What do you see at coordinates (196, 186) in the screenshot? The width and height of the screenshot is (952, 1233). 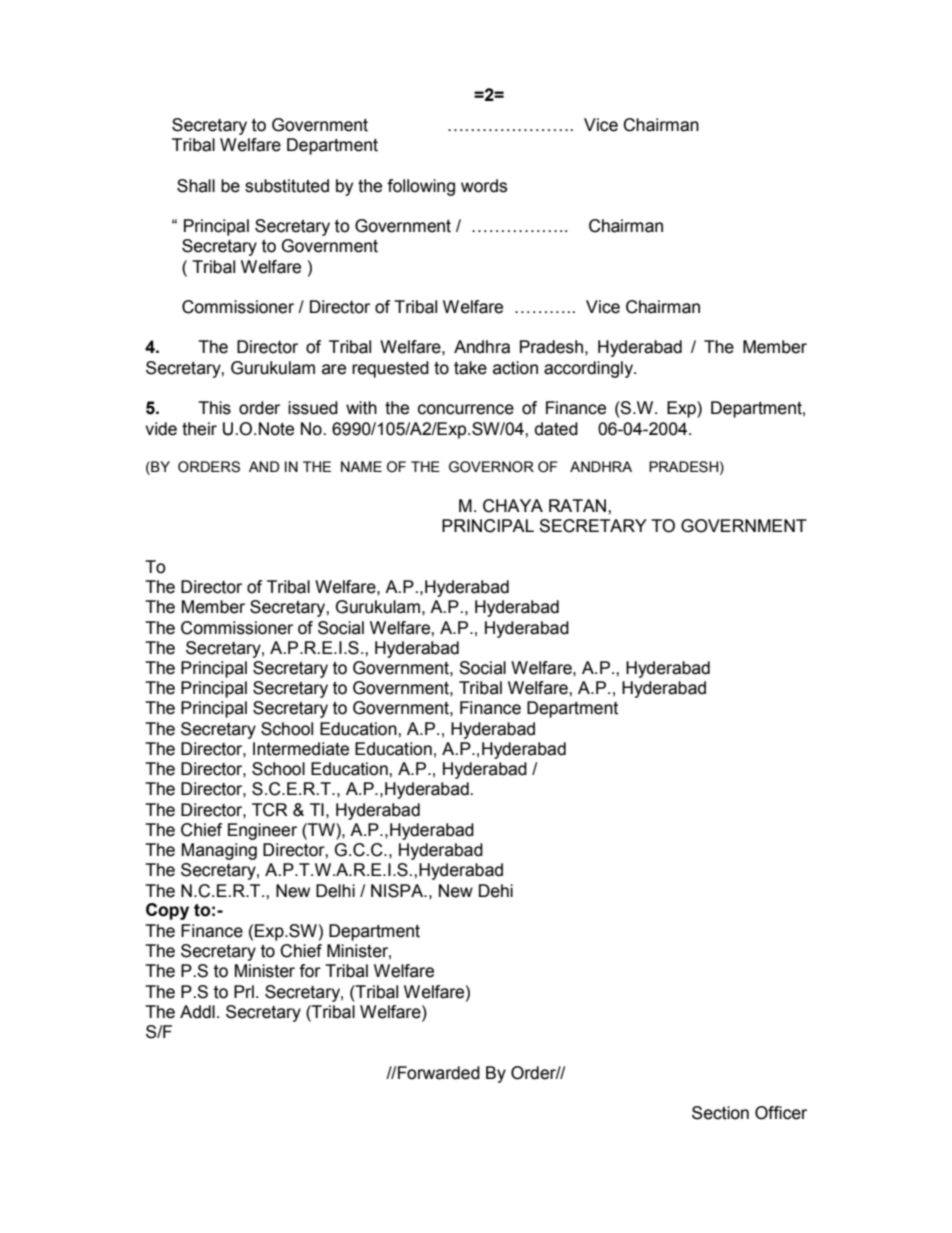 I see `Shall` at bounding box center [196, 186].
